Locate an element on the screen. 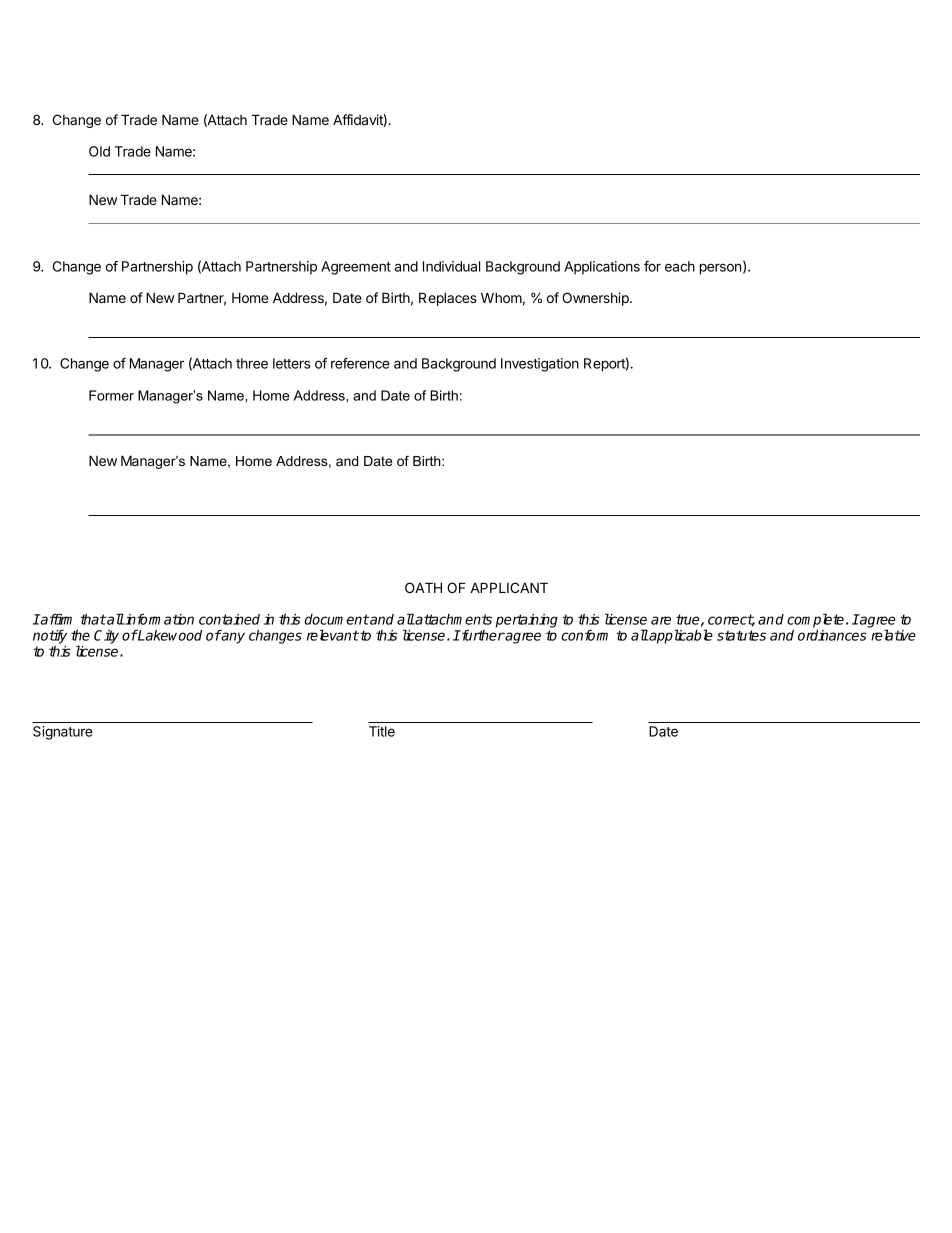  ordinances is located at coordinates (832, 635).
